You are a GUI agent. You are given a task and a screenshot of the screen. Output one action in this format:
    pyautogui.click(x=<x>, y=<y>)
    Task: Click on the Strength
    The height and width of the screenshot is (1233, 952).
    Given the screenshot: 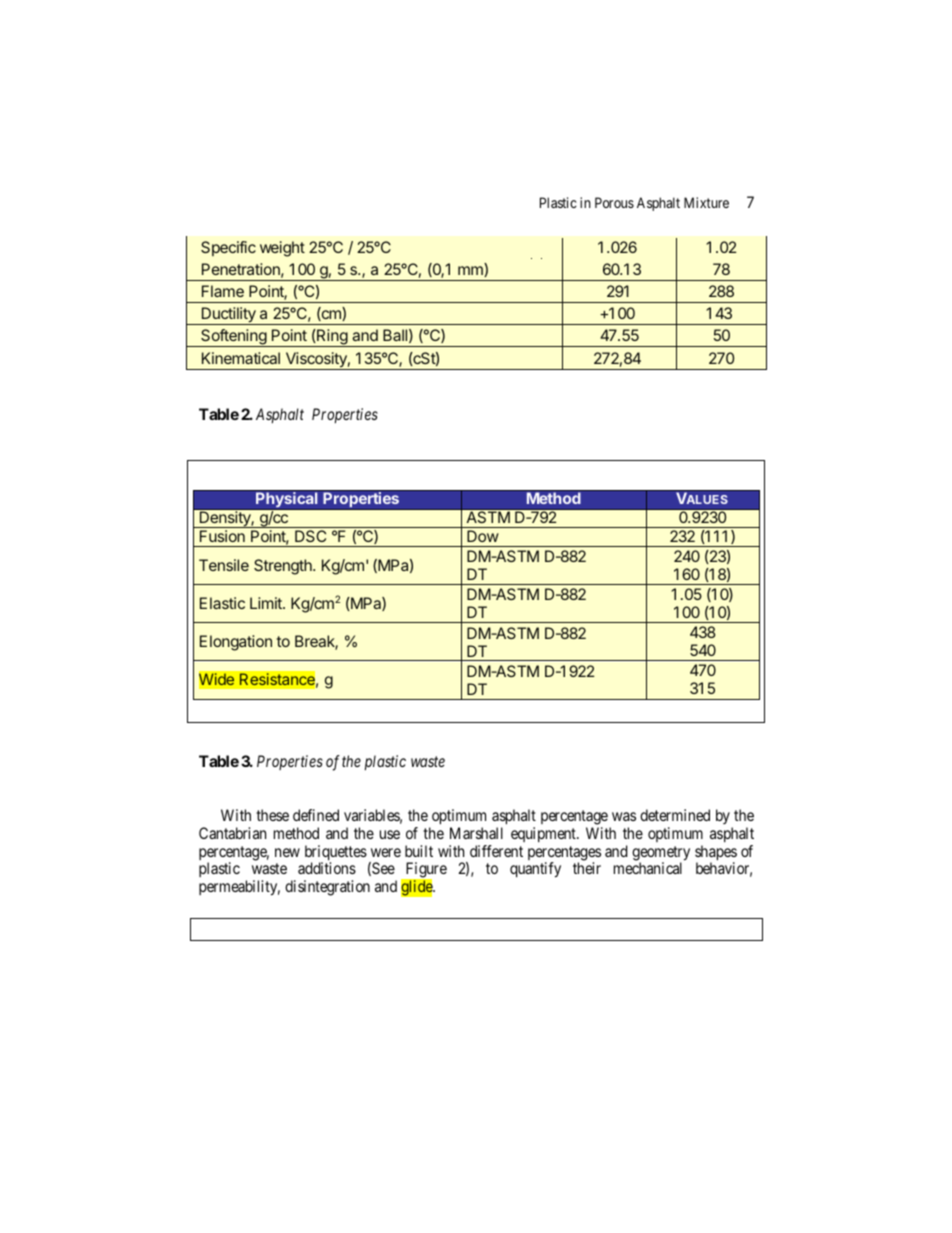 What is the action you would take?
    pyautogui.click(x=284, y=567)
